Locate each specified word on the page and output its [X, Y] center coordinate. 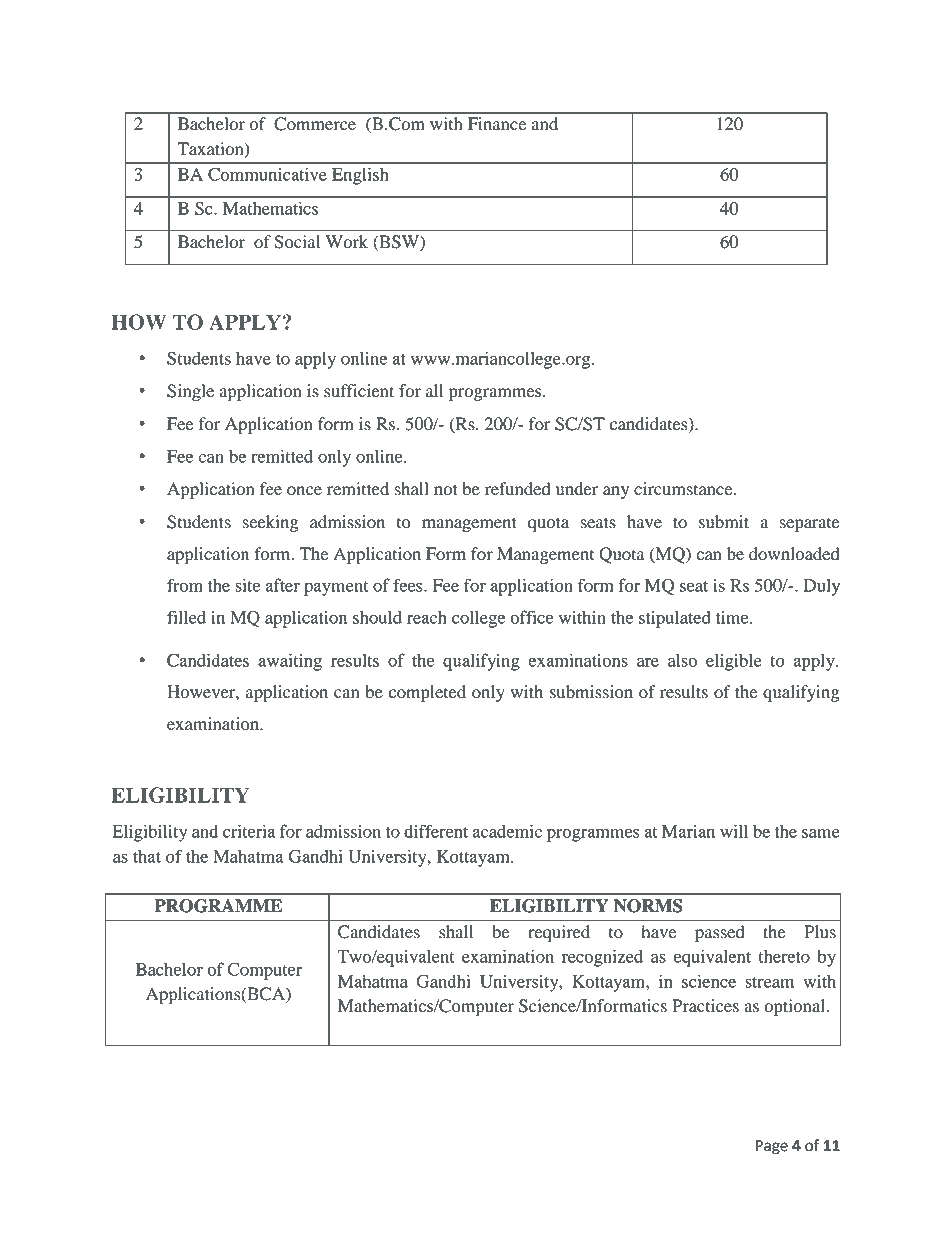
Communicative [267, 174]
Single [190, 392]
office [531, 617]
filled [186, 617]
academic [507, 831]
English [360, 176]
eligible [734, 662]
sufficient [359, 391]
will [734, 831]
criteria [249, 831]
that [147, 856]
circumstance [684, 489]
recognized [602, 958]
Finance [497, 124]
